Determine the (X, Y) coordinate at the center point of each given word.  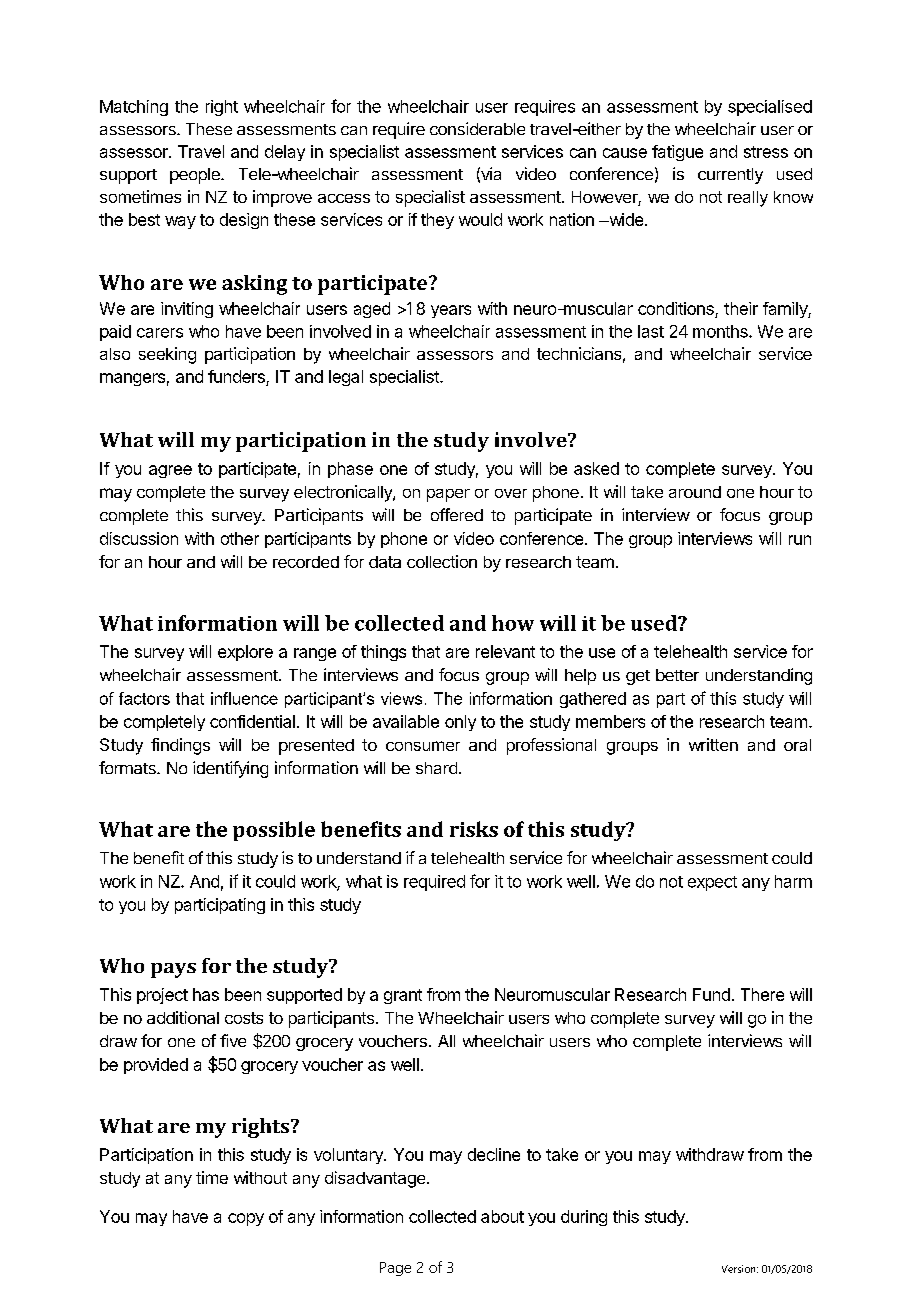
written (713, 744)
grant (403, 996)
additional (183, 1017)
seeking (167, 355)
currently (730, 176)
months (721, 331)
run (800, 540)
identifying (230, 769)
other (240, 538)
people (196, 176)
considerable (477, 128)
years (451, 311)
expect (712, 883)
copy (246, 1219)
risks (474, 829)
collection (442, 561)
